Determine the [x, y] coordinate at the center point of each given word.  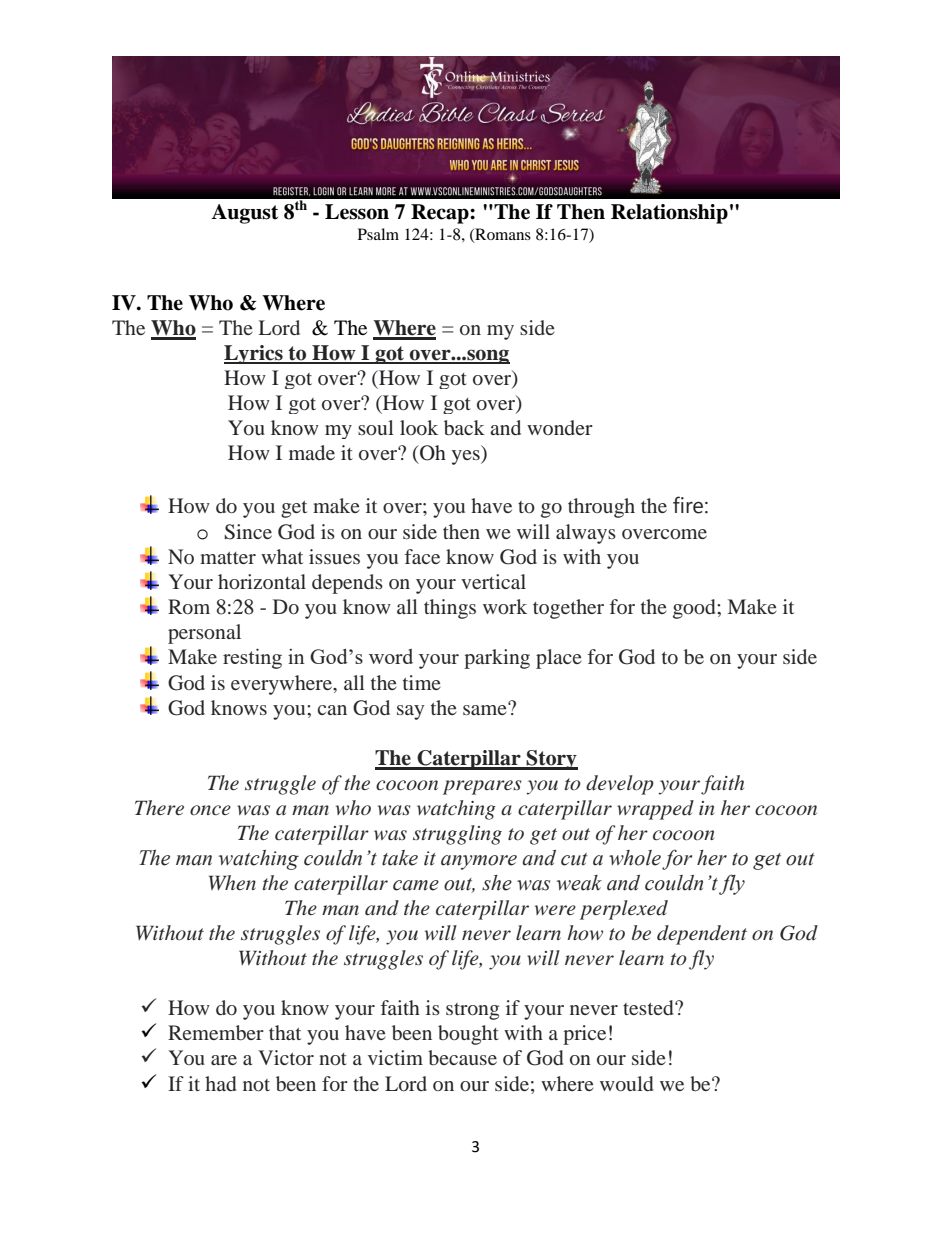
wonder [560, 427]
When [232, 882]
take [400, 858]
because [462, 1057]
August [244, 214]
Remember [216, 1032]
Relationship [669, 214]
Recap [441, 214]
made [312, 452]
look [419, 427]
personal [204, 634]
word [391, 656]
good [695, 609]
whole [635, 858]
